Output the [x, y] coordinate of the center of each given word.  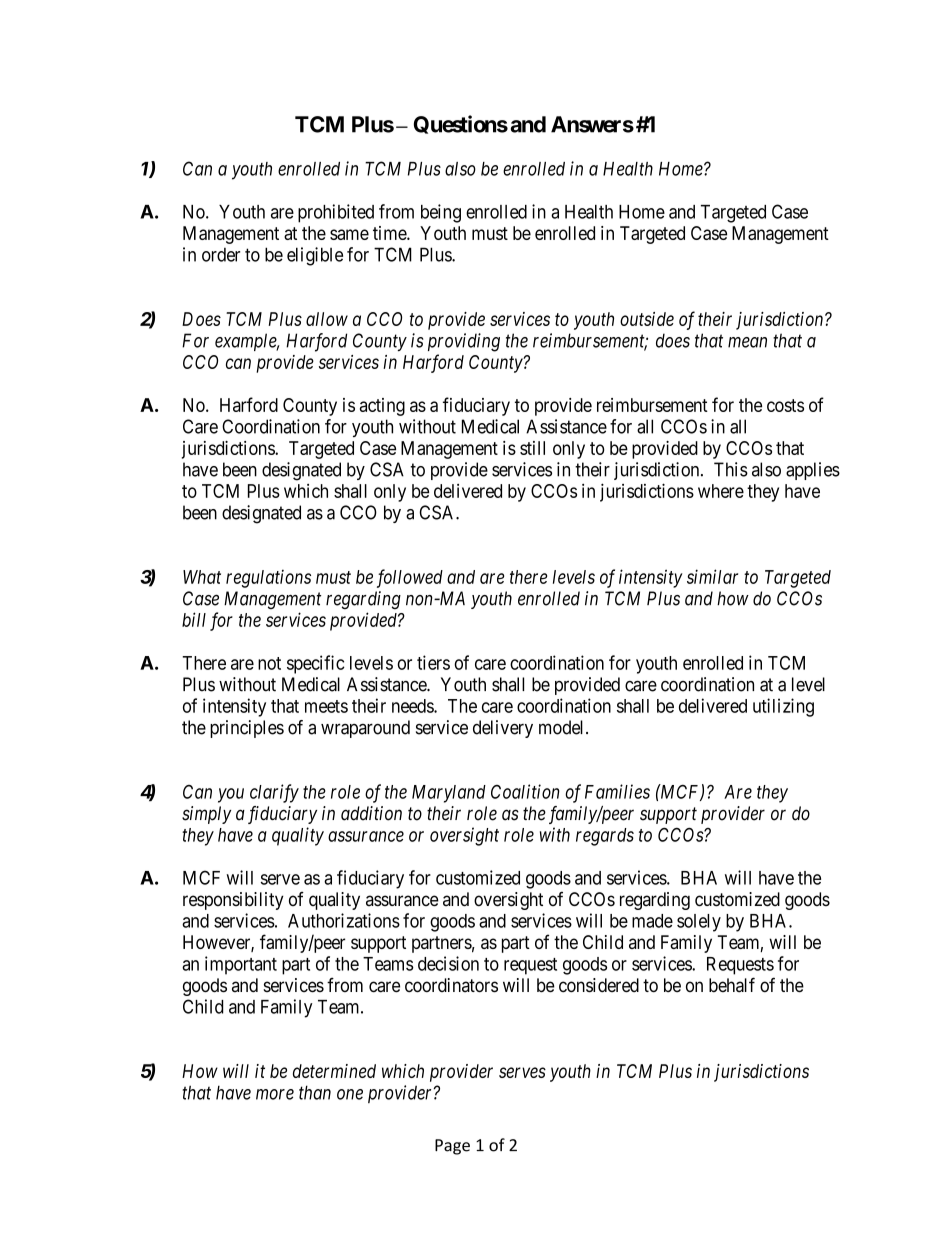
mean [747, 342]
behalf [732, 985]
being [441, 213]
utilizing [783, 707]
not [269, 663]
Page [452, 1147]
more [275, 1094]
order [221, 255]
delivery [503, 729]
